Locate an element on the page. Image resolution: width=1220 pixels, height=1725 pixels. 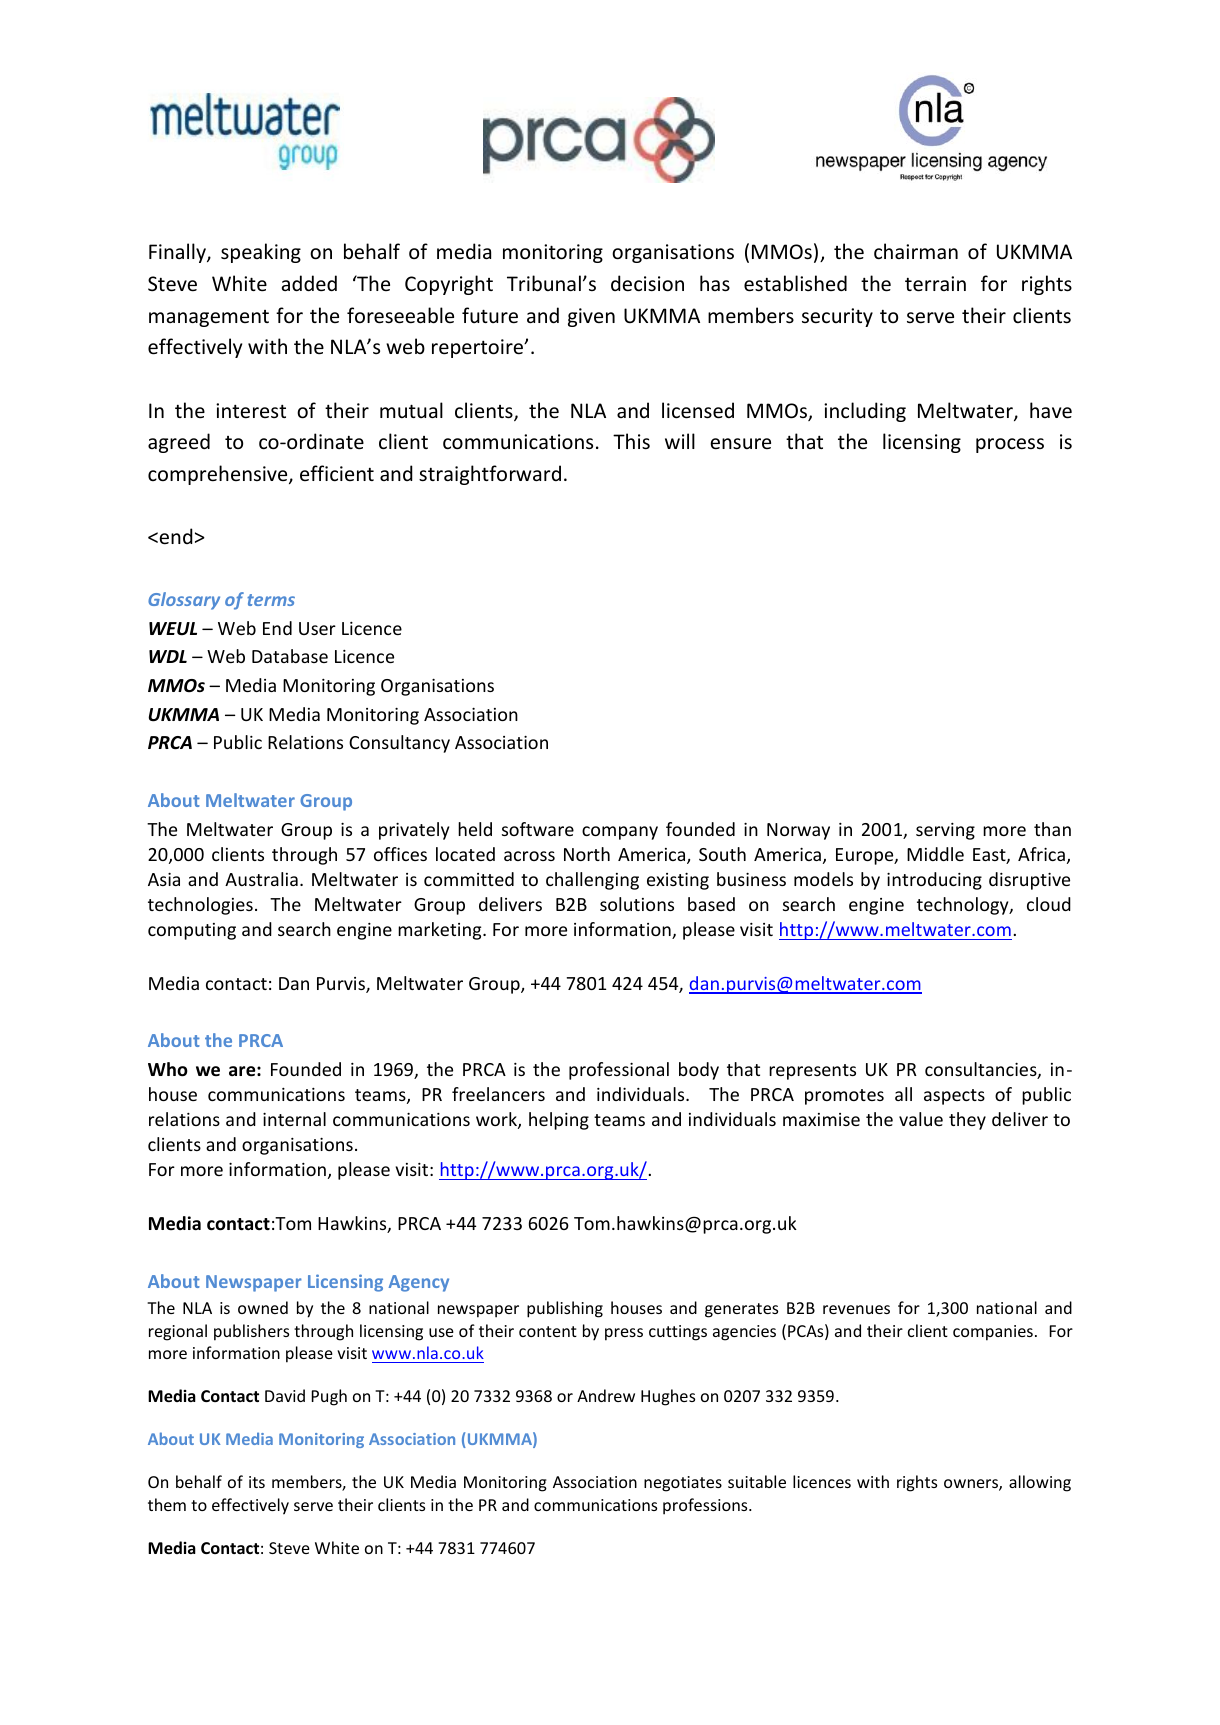
Australia is located at coordinates (261, 879).
